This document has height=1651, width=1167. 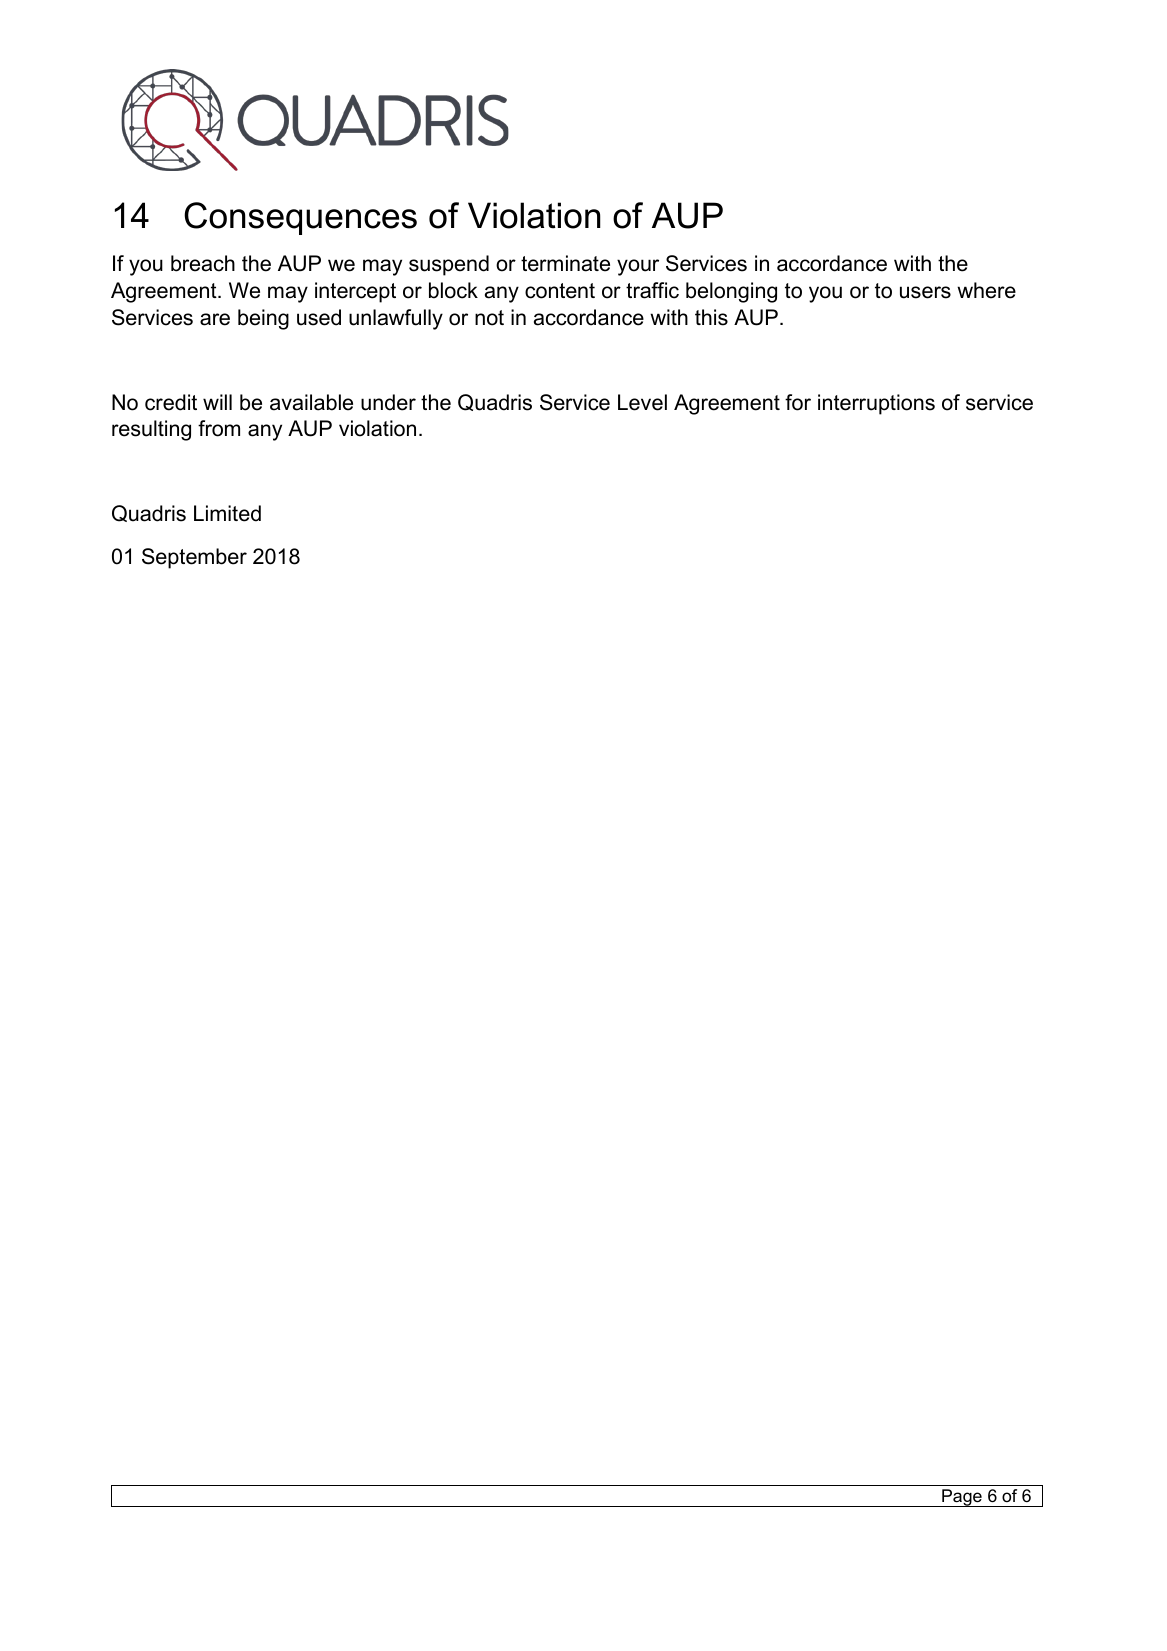 What do you see at coordinates (388, 402) in the document?
I see `under` at bounding box center [388, 402].
